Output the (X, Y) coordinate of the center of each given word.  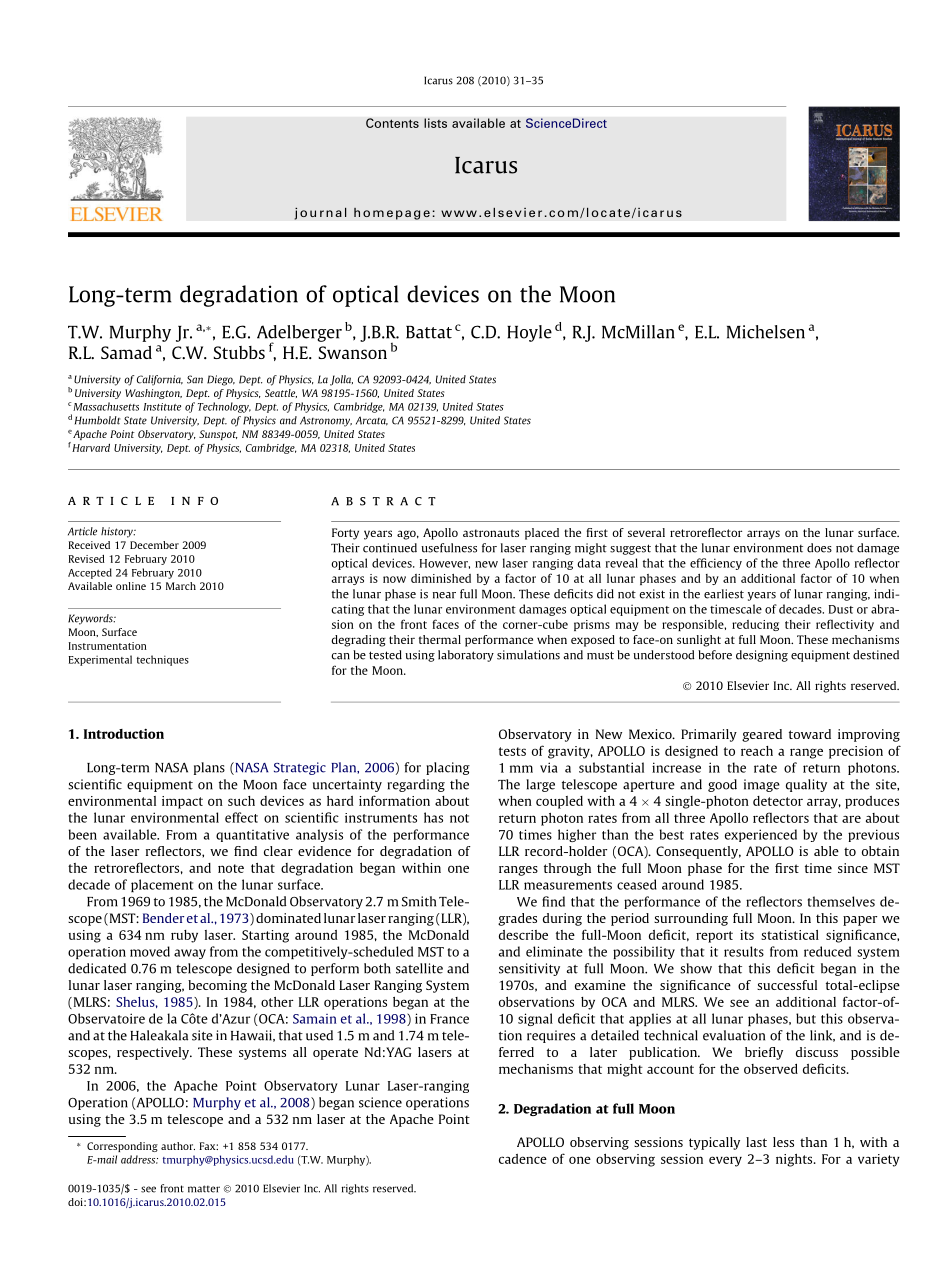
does (819, 548)
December (154, 545)
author (178, 1146)
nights (795, 1160)
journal (320, 213)
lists (435, 123)
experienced (761, 835)
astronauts (491, 533)
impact (182, 802)
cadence (523, 1159)
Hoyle (529, 333)
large (540, 785)
